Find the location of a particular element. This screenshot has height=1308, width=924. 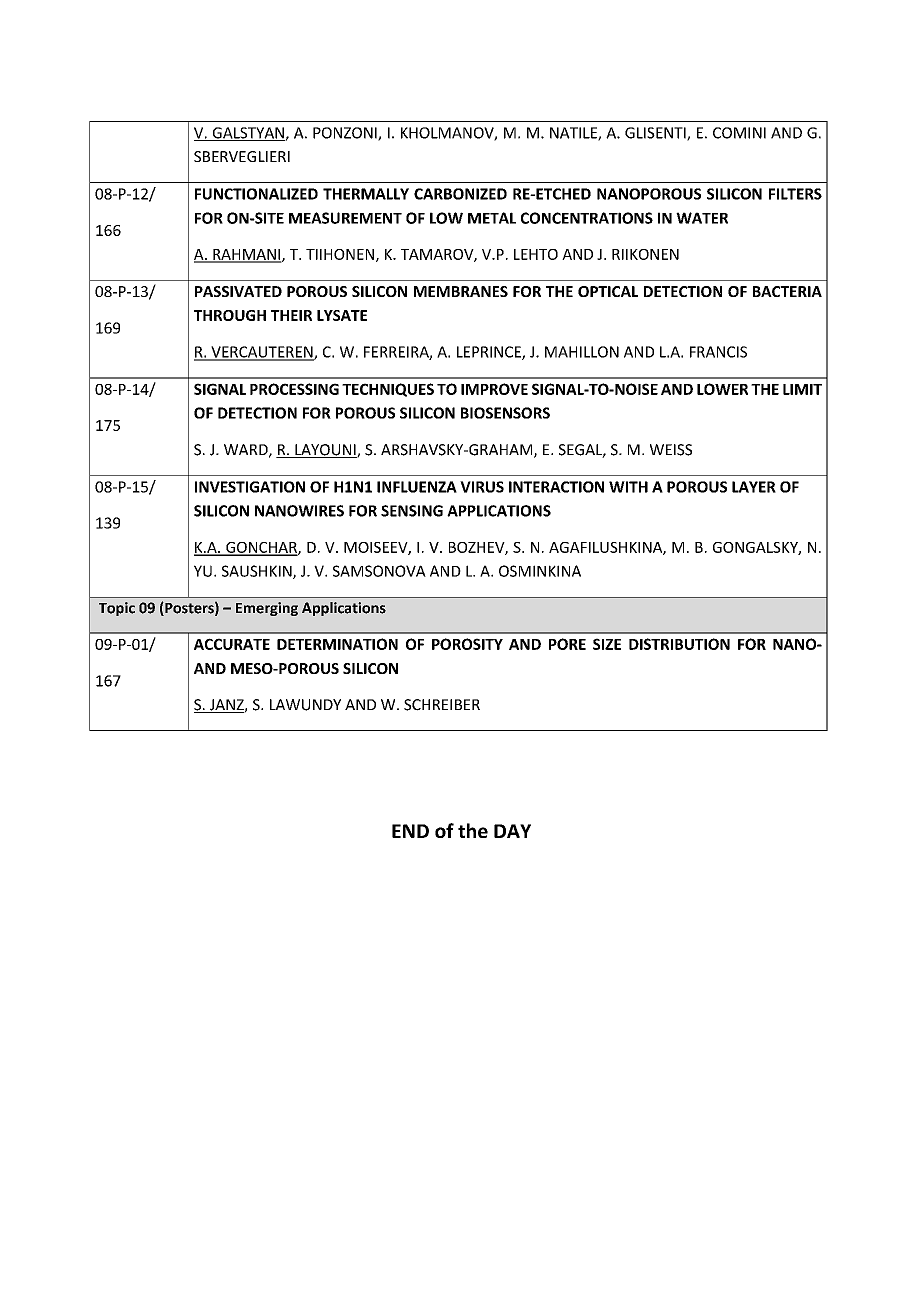

METAL is located at coordinates (492, 218).
